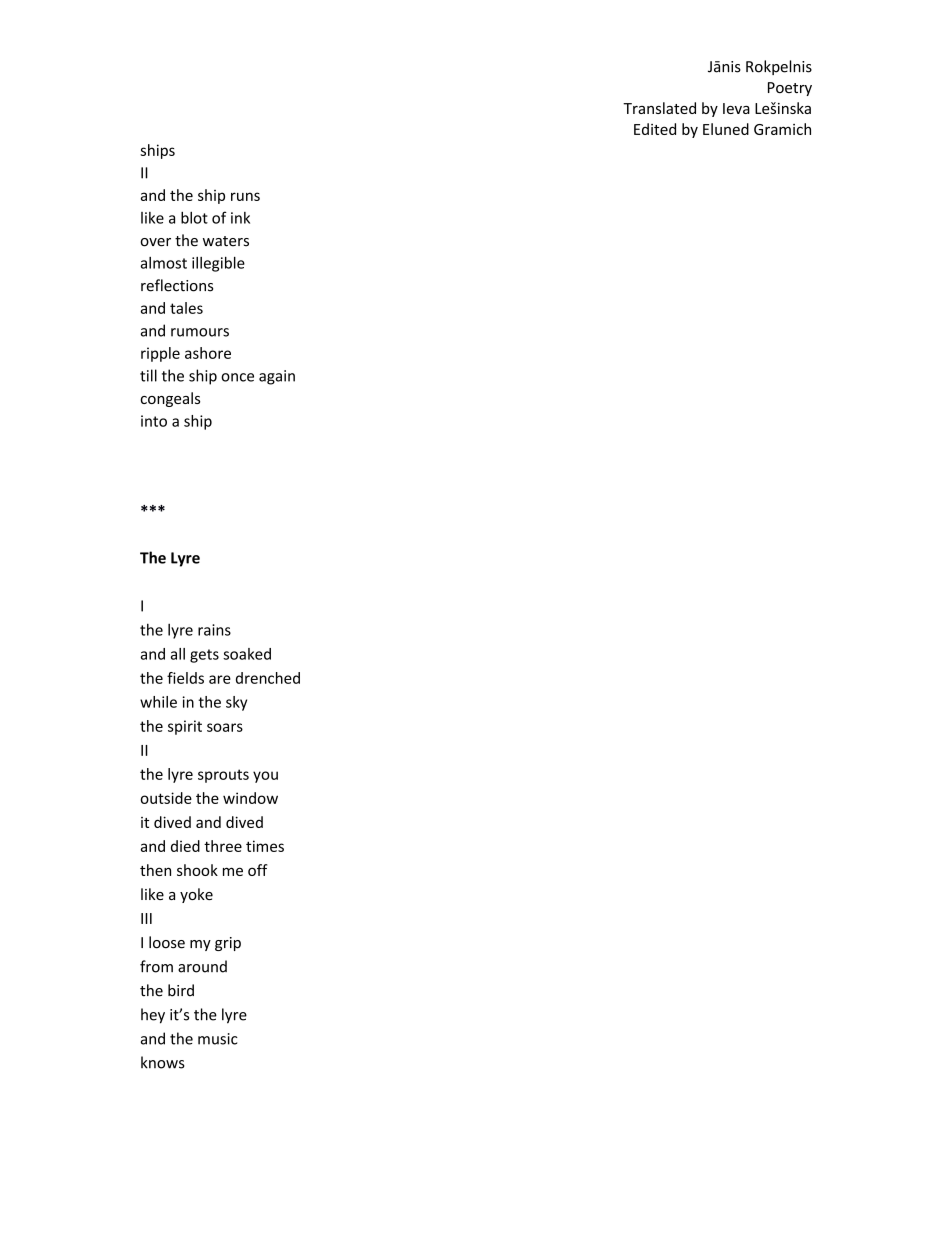  Describe the element at coordinates (257, 870) in the image. I see `off` at that location.
